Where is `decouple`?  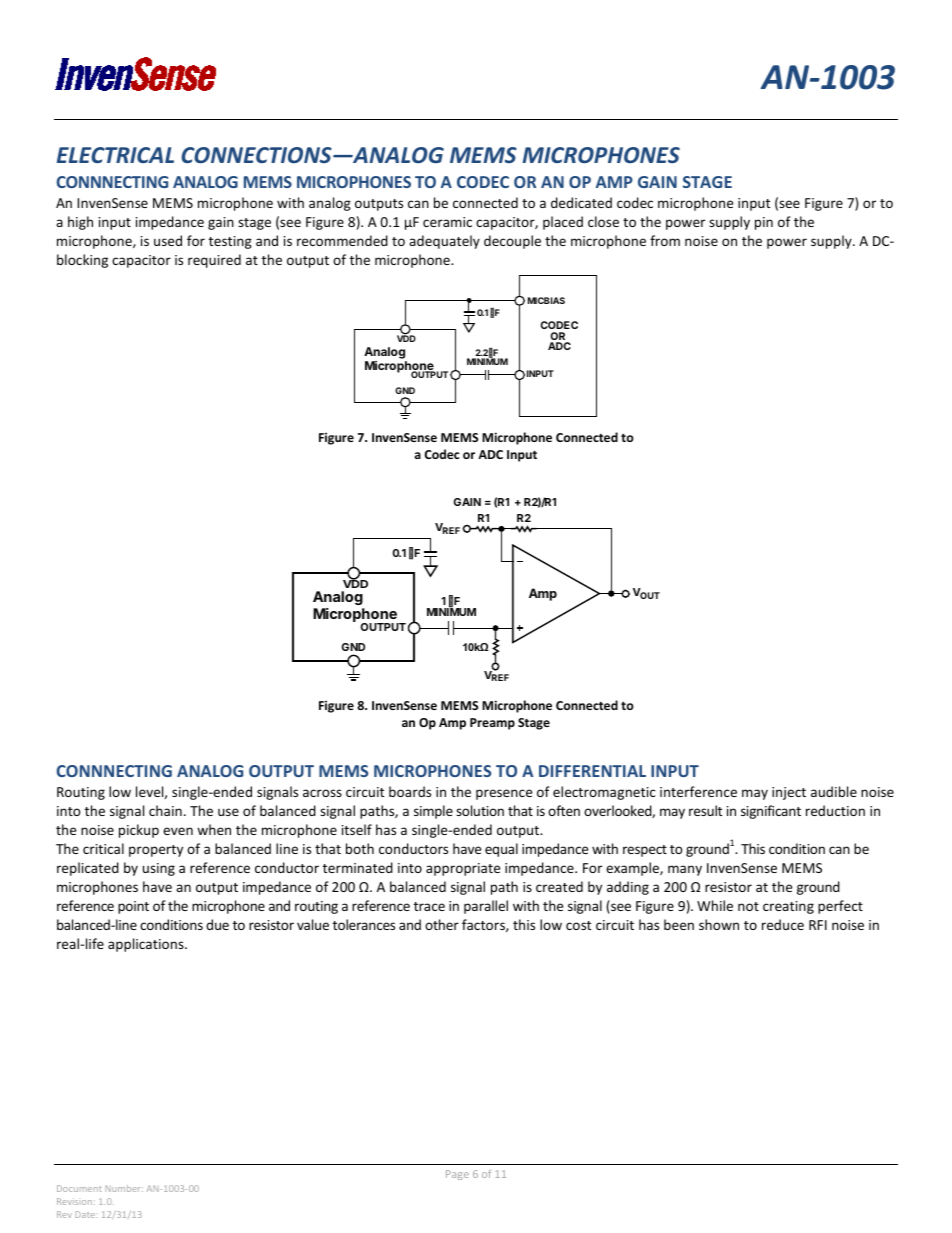 decouple is located at coordinates (512, 242).
